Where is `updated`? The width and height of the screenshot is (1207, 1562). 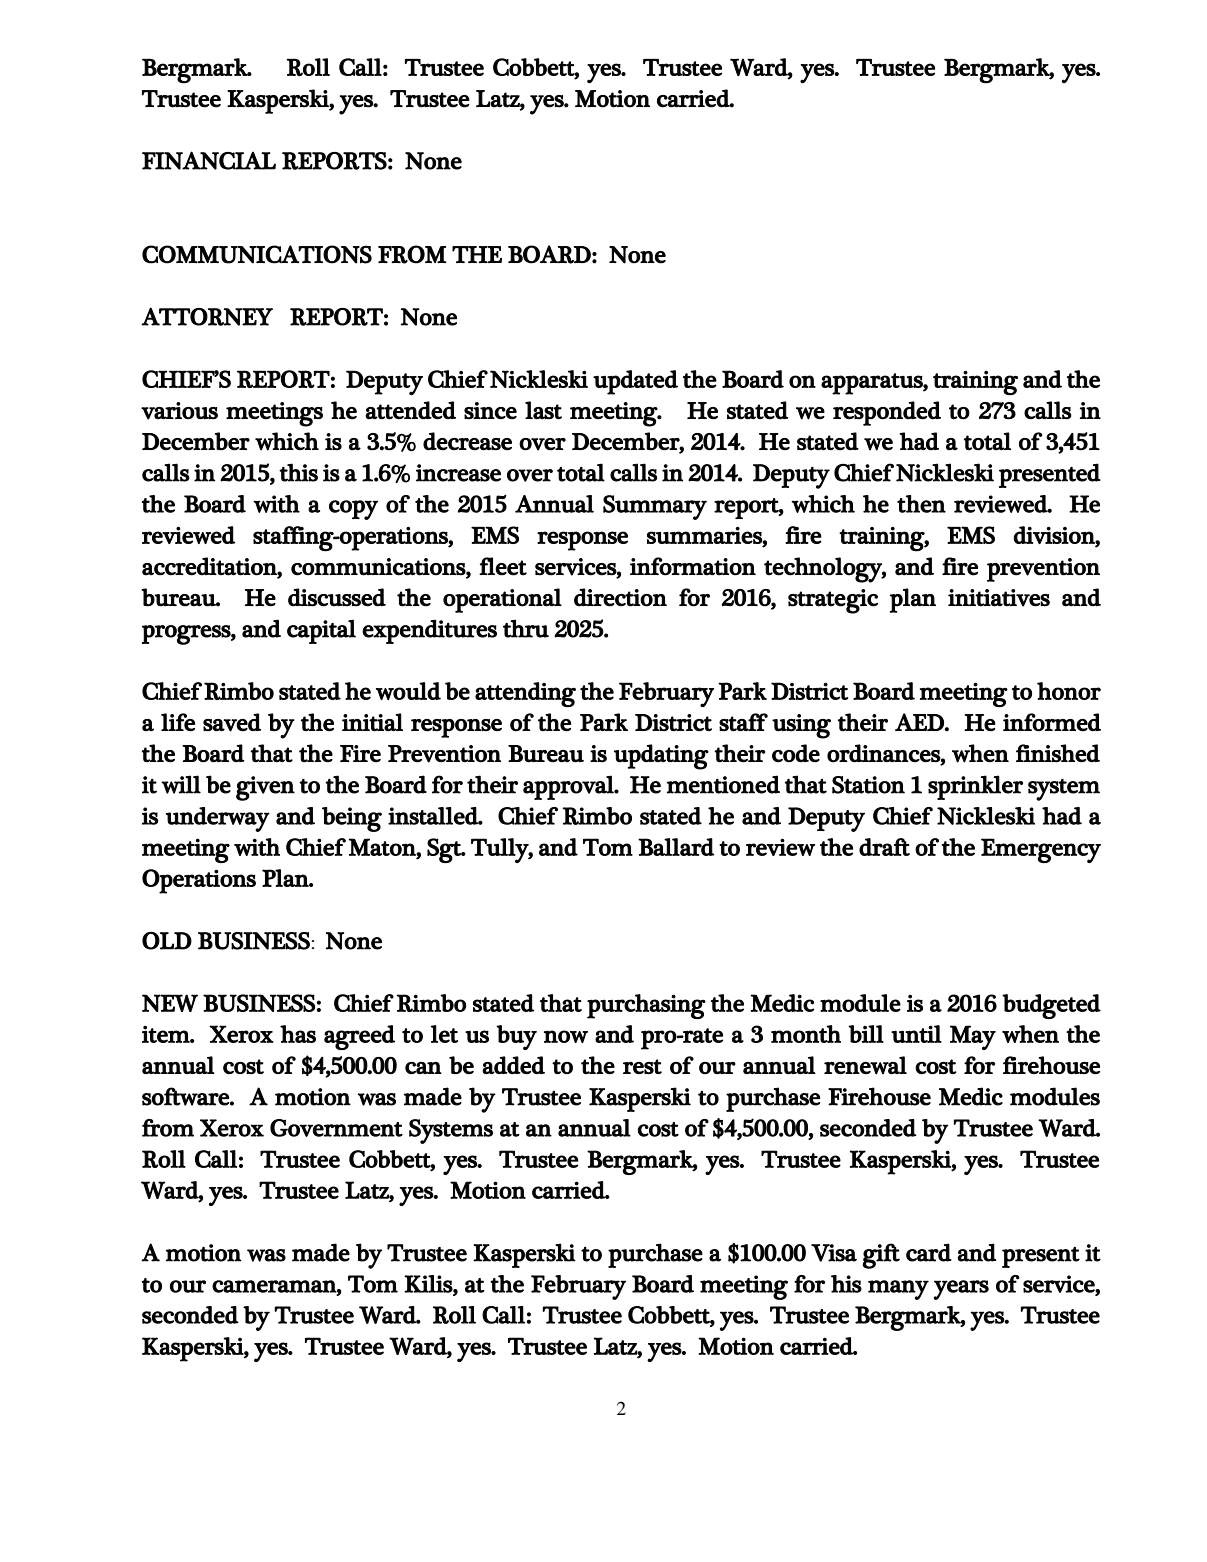 updated is located at coordinates (635, 382).
